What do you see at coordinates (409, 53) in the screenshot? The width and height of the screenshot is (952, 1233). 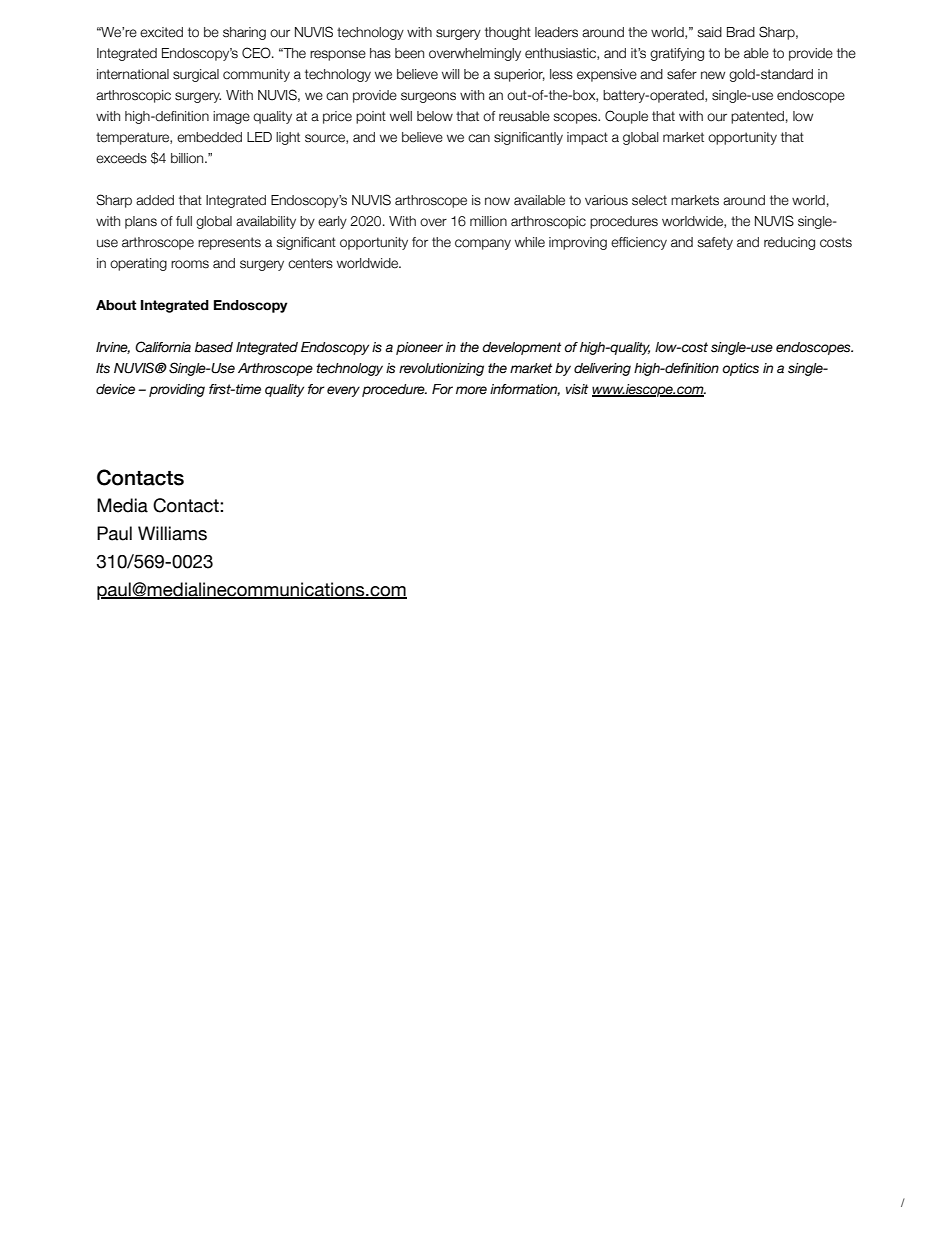 I see `been` at bounding box center [409, 53].
